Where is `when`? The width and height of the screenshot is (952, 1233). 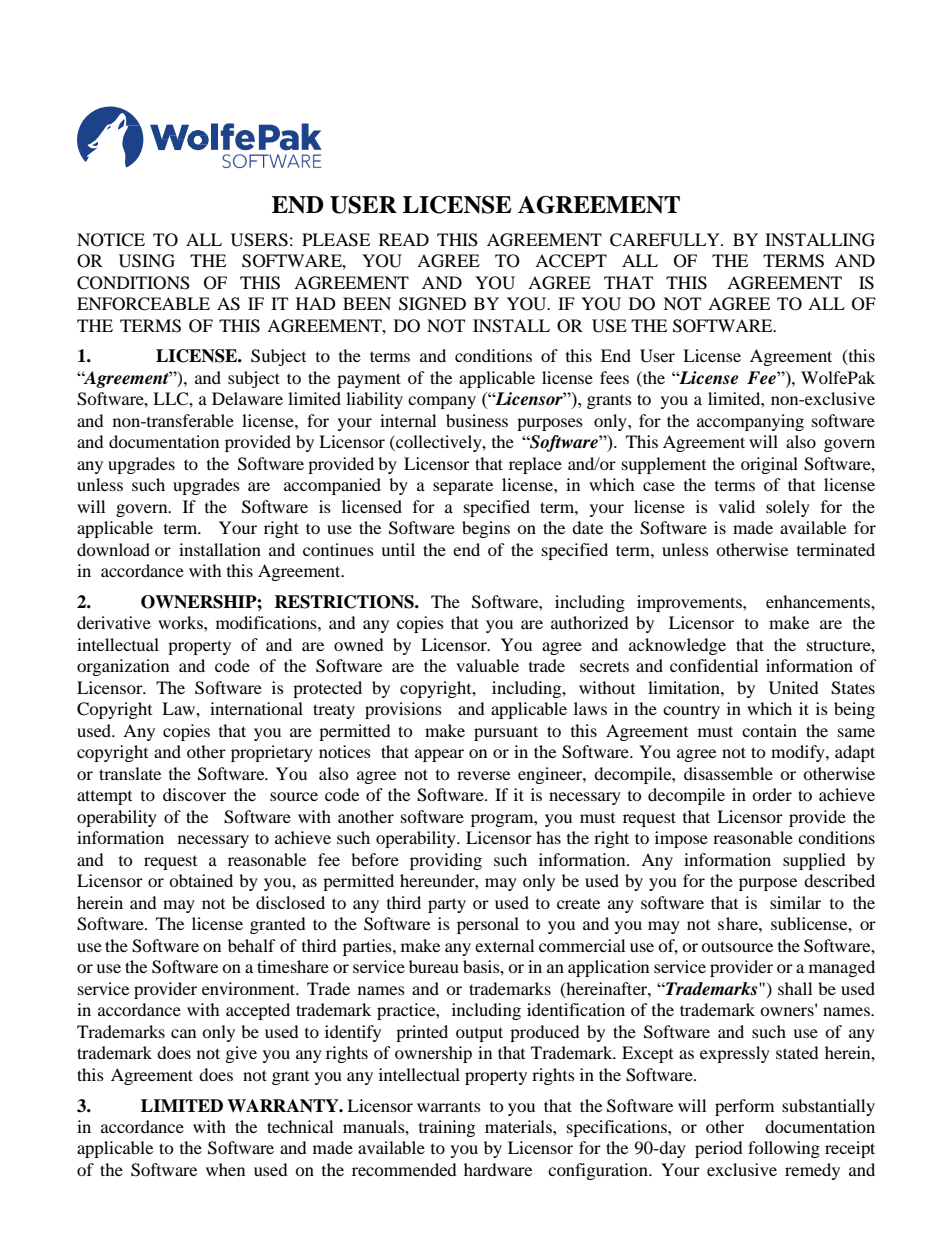
when is located at coordinates (225, 1169).
